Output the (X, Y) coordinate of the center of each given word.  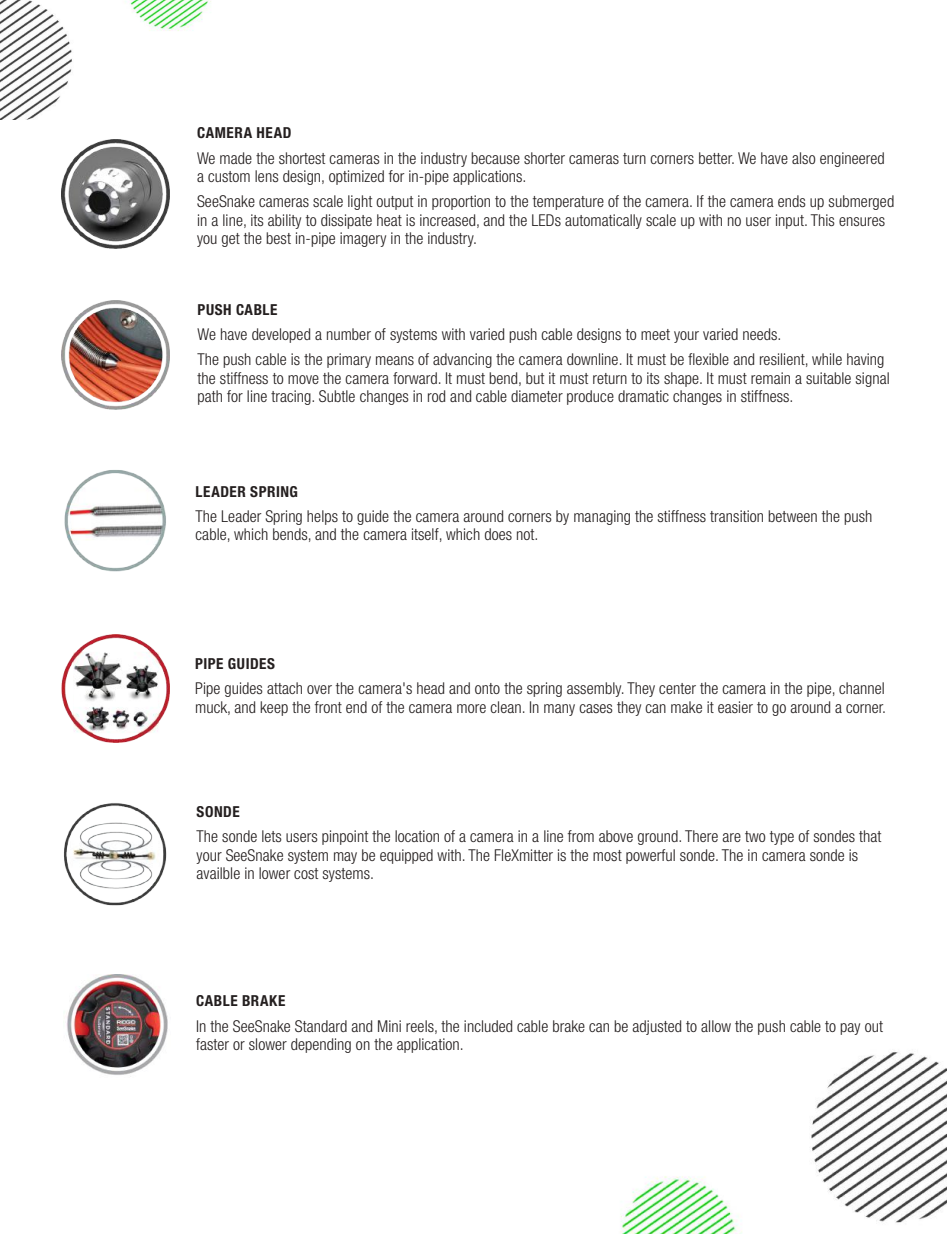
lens (267, 176)
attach (284, 688)
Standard (321, 1026)
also (804, 158)
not (527, 534)
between (792, 516)
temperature (568, 203)
